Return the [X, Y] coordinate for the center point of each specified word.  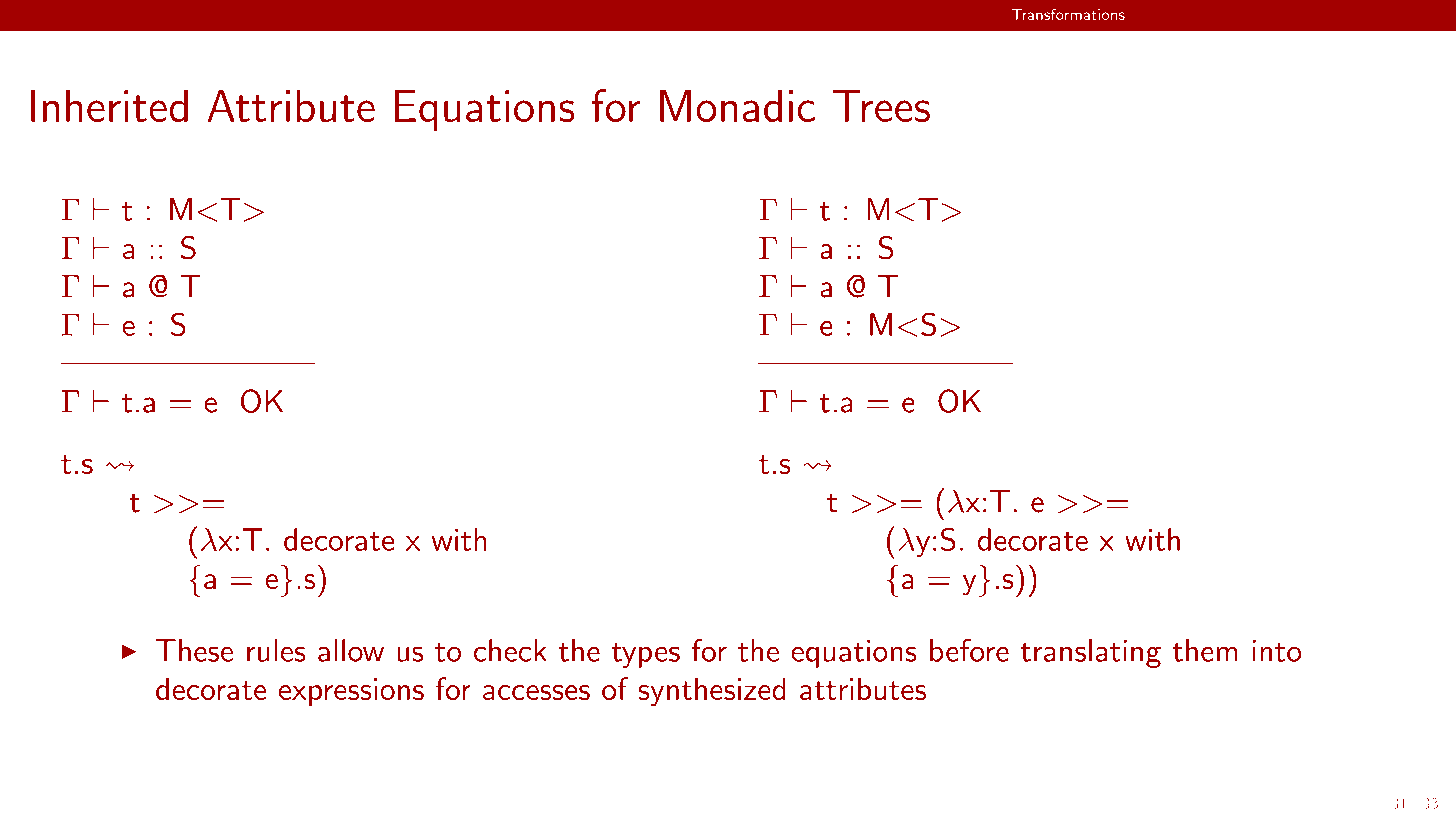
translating [1090, 653]
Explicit [357, 16]
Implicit [697, 16]
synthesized [712, 692]
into [1276, 650]
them [1204, 650]
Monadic [737, 105]
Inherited [109, 105]
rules [276, 650]
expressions [351, 692]
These [194, 650]
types [645, 655]
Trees [881, 106]
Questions [1386, 15]
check [510, 650]
